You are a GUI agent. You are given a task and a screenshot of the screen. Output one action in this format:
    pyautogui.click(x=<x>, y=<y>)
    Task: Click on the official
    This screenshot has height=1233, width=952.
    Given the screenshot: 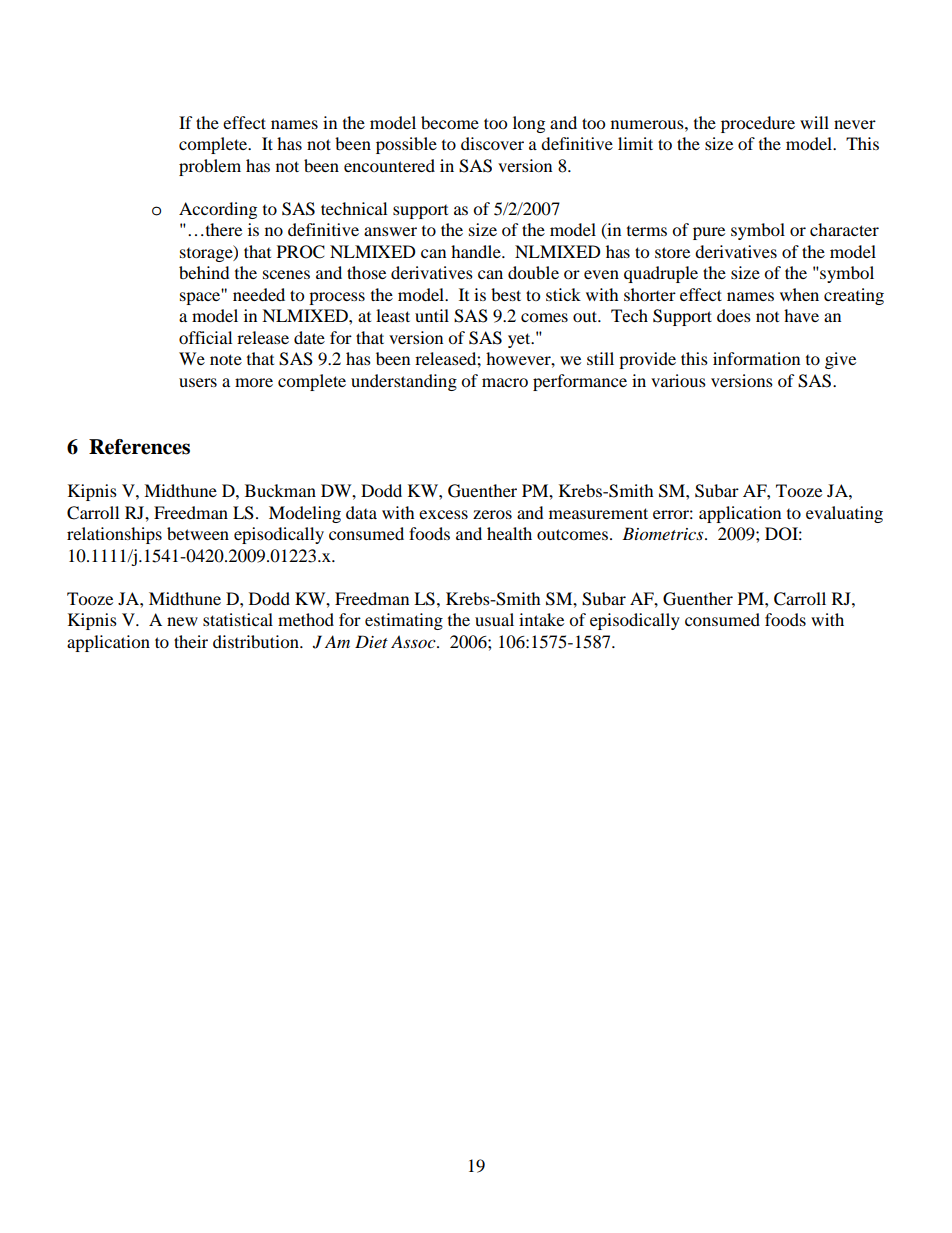 What is the action you would take?
    pyautogui.click(x=205, y=337)
